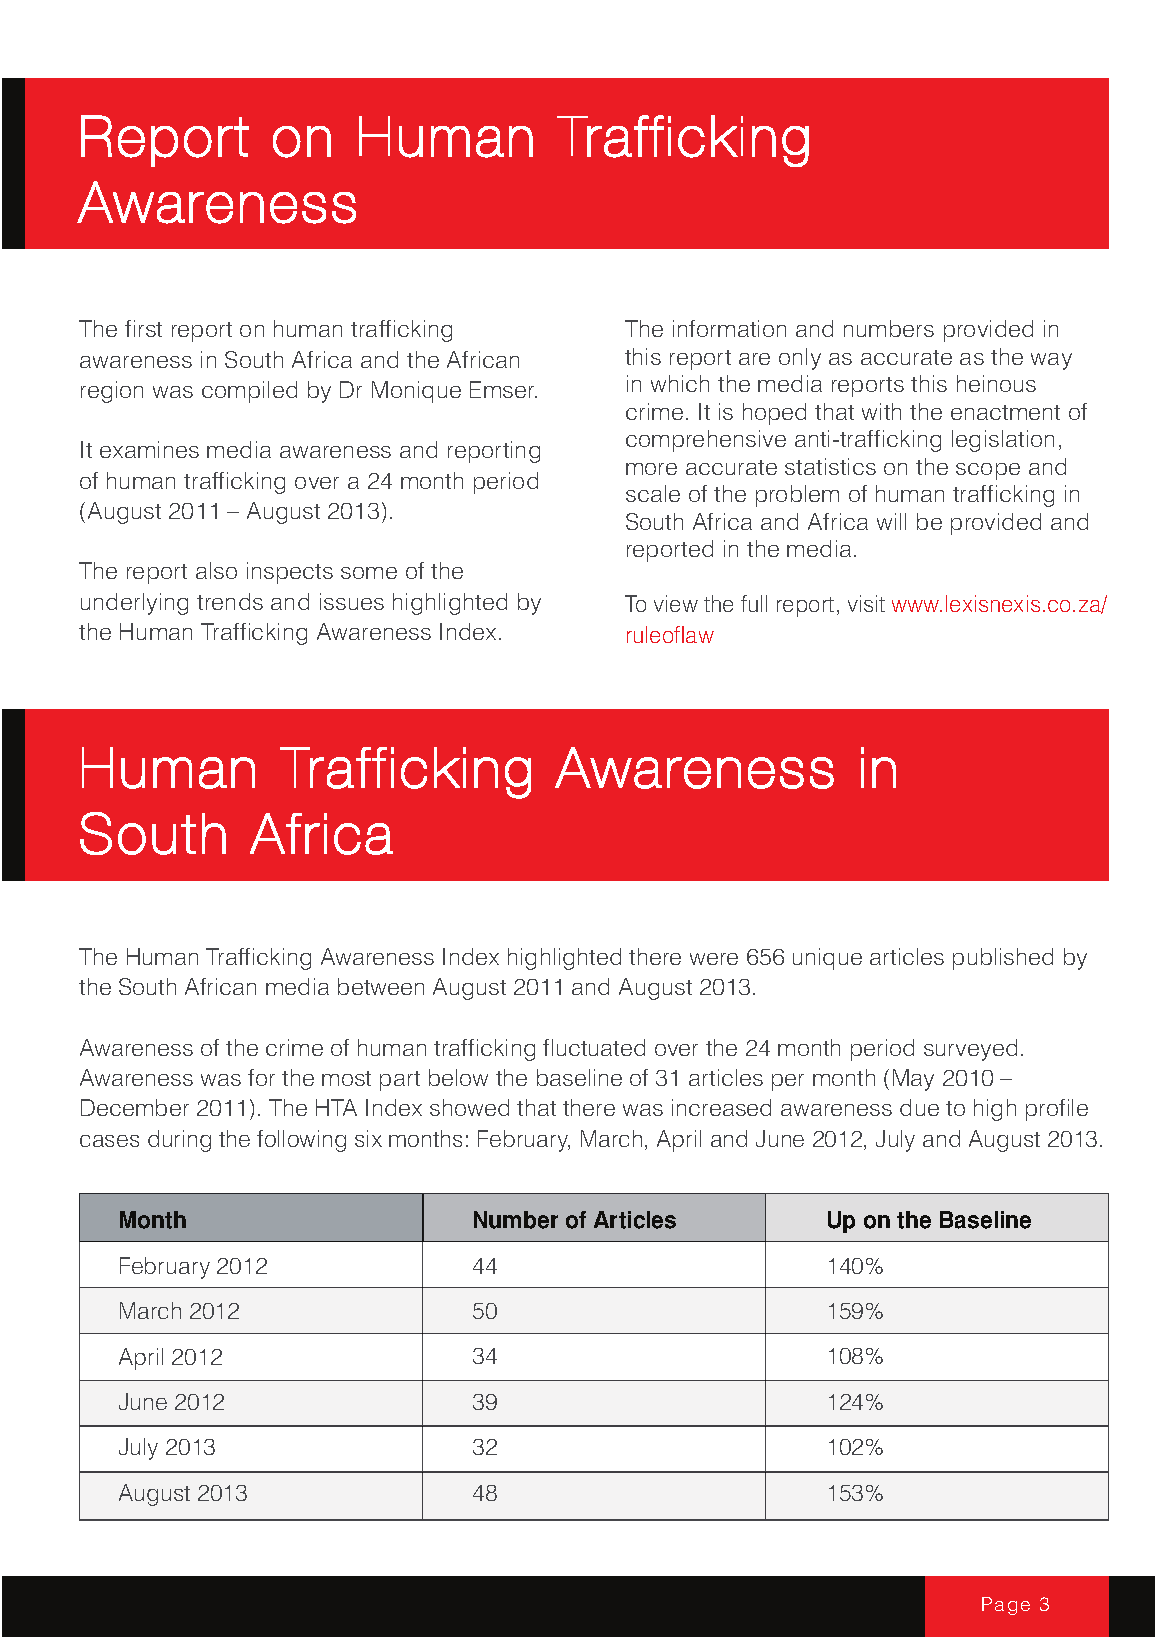 The image size is (1157, 1637). I want to click on visit, so click(866, 603).
